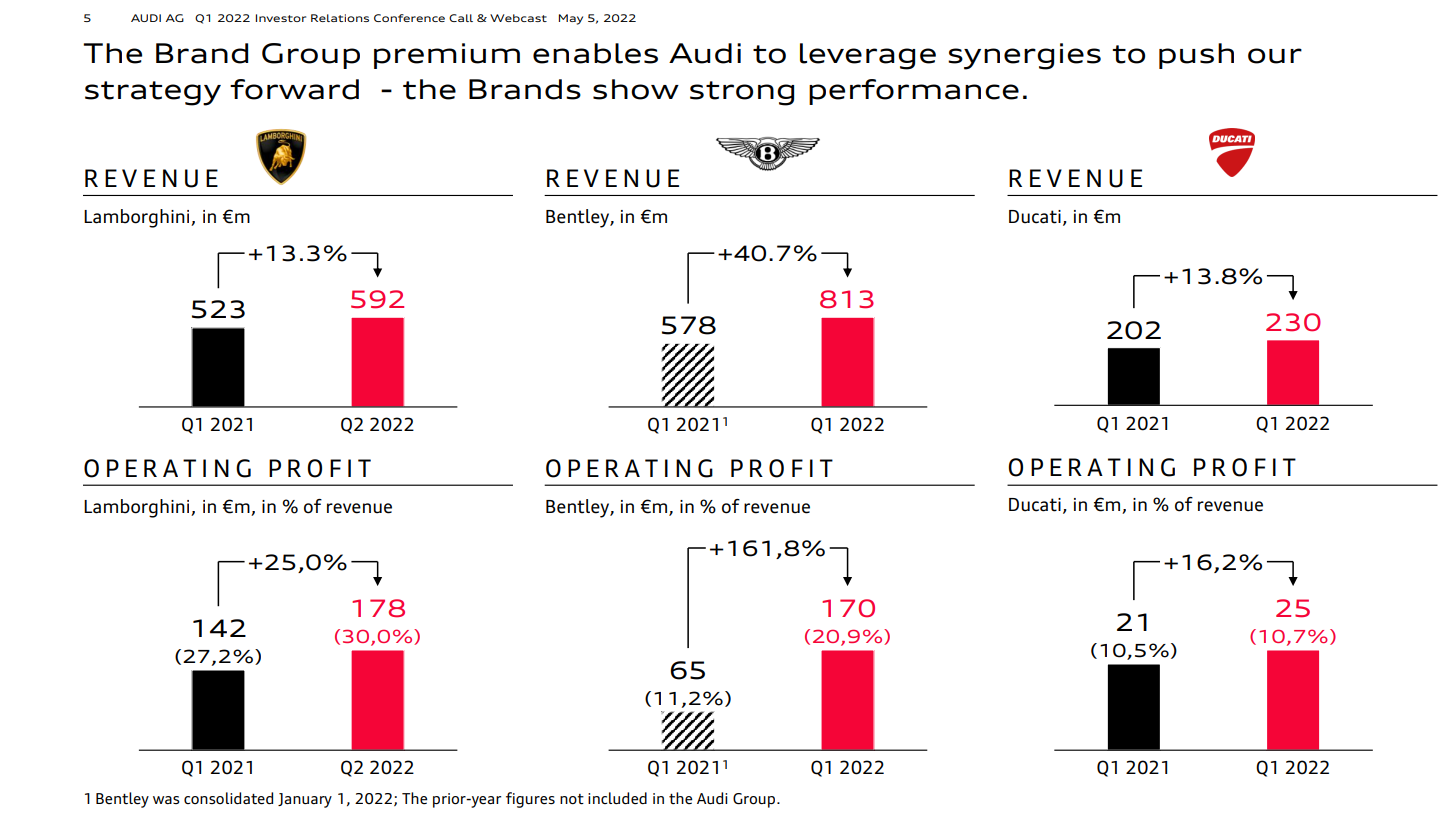 The height and width of the screenshot is (819, 1456). I want to click on Investor, so click(281, 18).
